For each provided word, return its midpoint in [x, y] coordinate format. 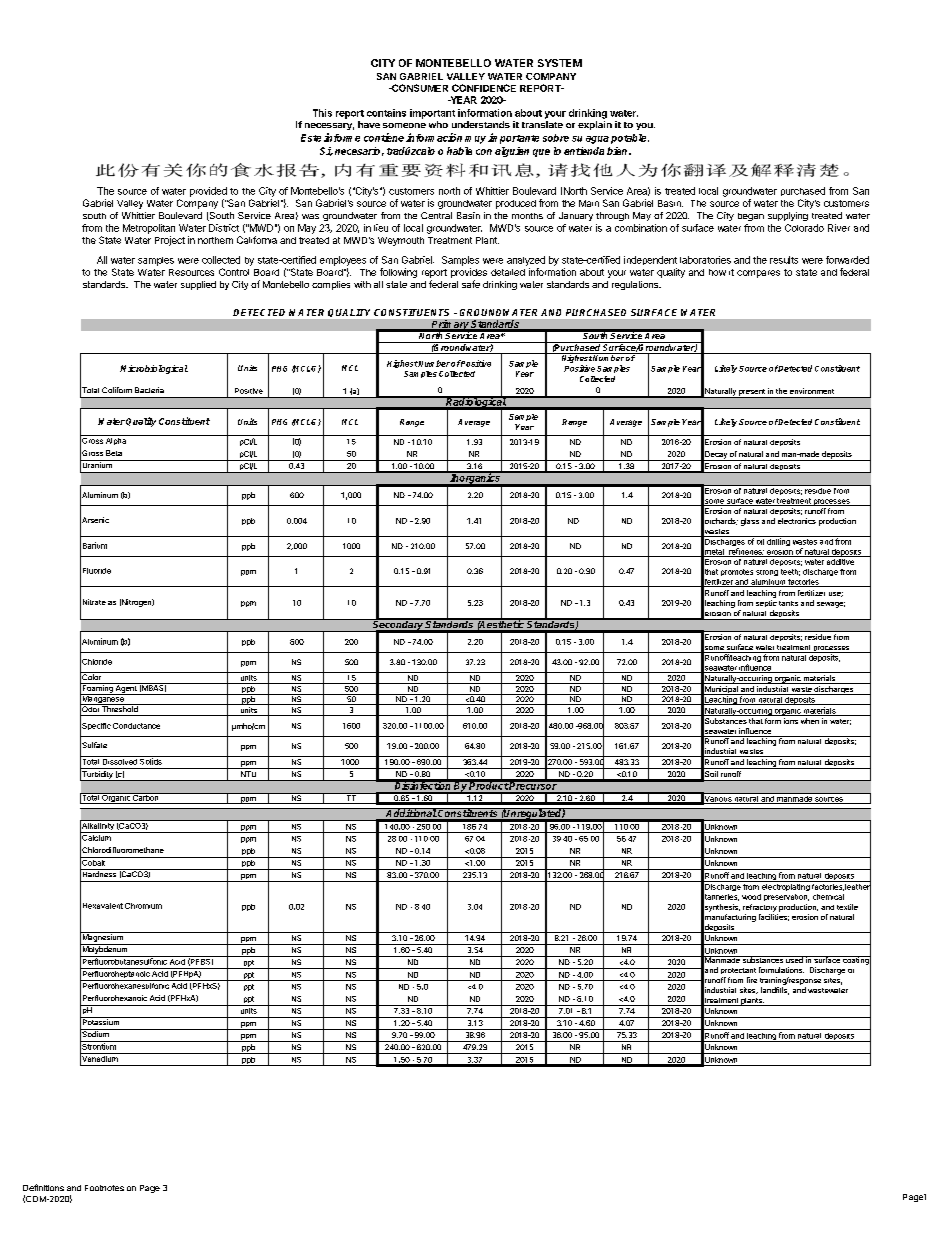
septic [766, 603]
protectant [738, 971]
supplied [198, 285]
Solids [151, 760]
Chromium [143, 906]
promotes [737, 572]
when [810, 721]
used [794, 959]
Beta [114, 453]
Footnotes [104, 1188]
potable [630, 139]
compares [758, 274]
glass [750, 522]
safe [471, 284]
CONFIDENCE [484, 88]
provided [208, 192]
